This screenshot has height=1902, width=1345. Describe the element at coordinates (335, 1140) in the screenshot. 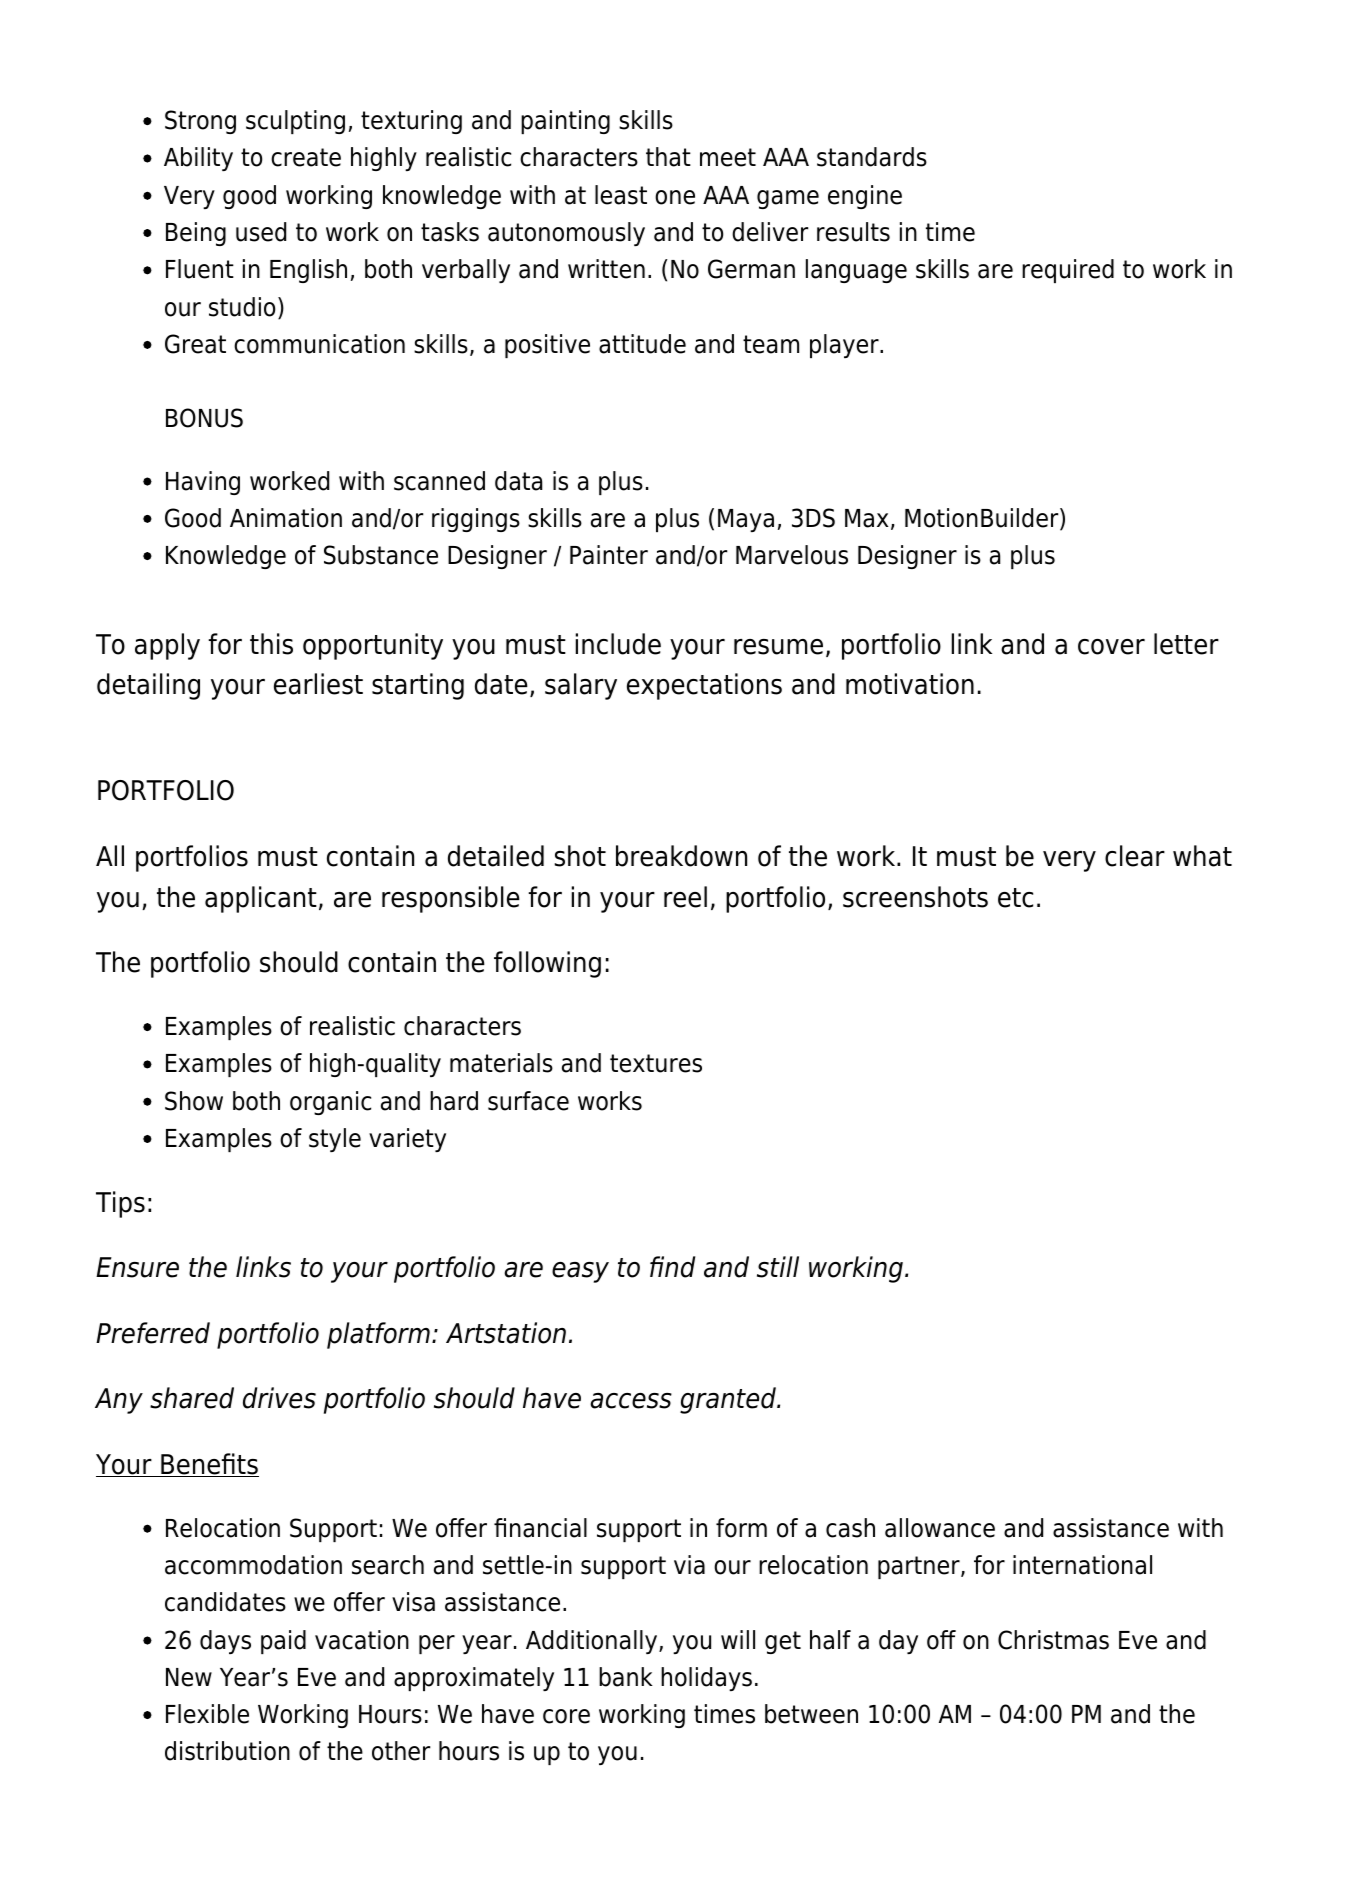

I see `style` at that location.
